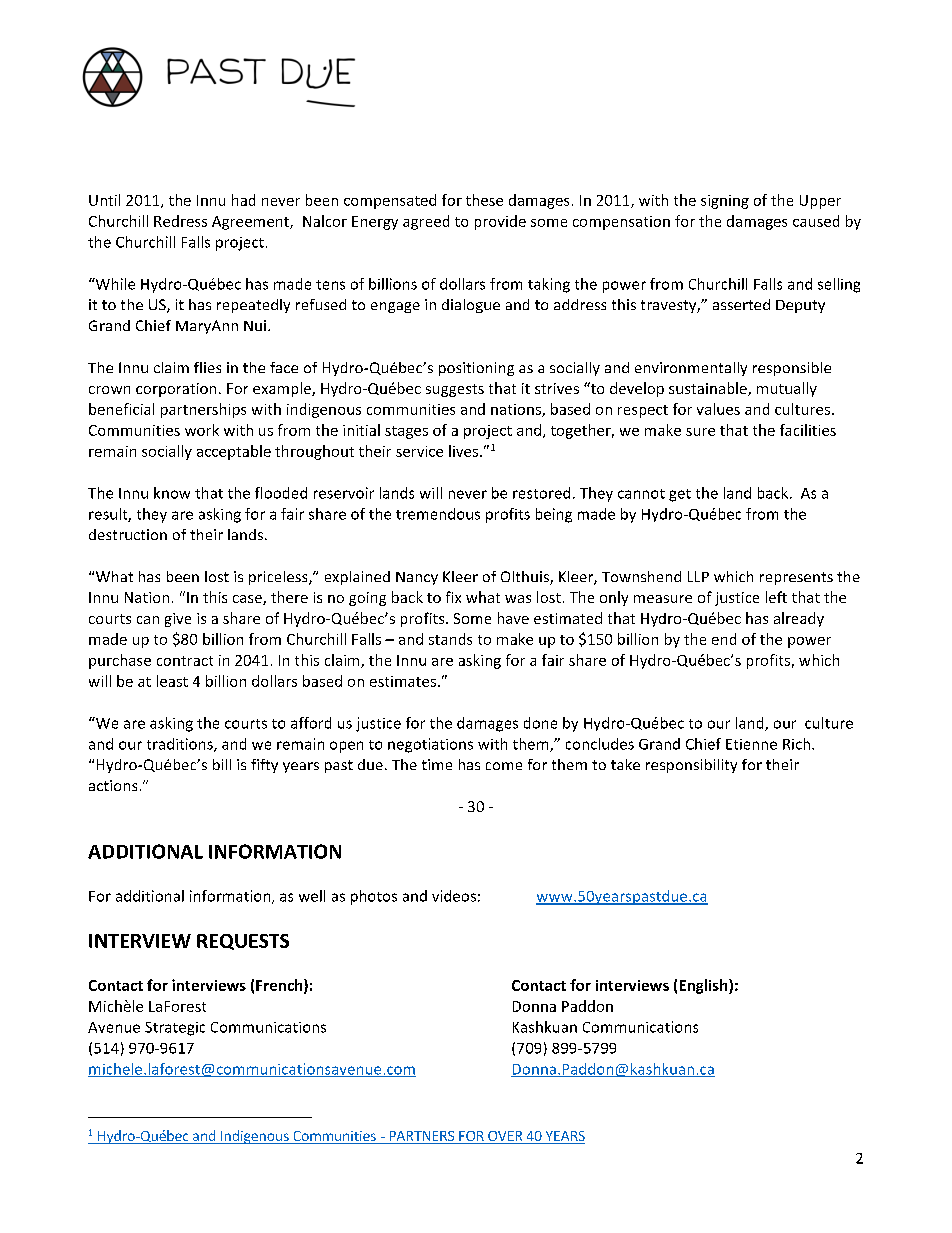  What do you see at coordinates (450, 639) in the screenshot?
I see `stands` at bounding box center [450, 639].
